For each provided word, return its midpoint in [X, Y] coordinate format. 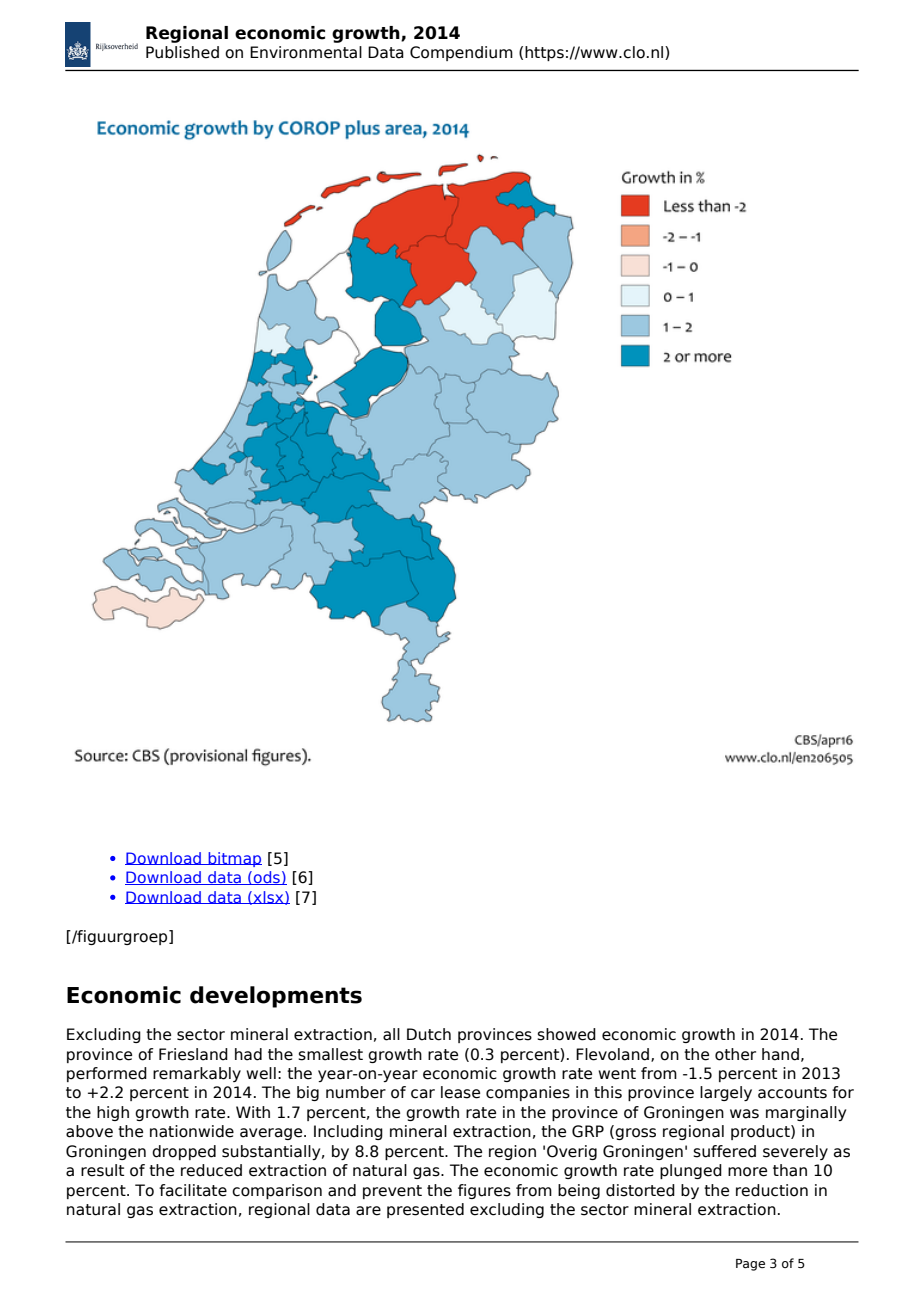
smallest [330, 1054]
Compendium [461, 53]
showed [566, 1034]
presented [425, 1210]
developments [276, 997]
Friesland [193, 1054]
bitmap [234, 859]
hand [780, 1054]
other [735, 1054]
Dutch [429, 1034]
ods [267, 878]
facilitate [193, 1190]
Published [182, 52]
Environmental [306, 52]
